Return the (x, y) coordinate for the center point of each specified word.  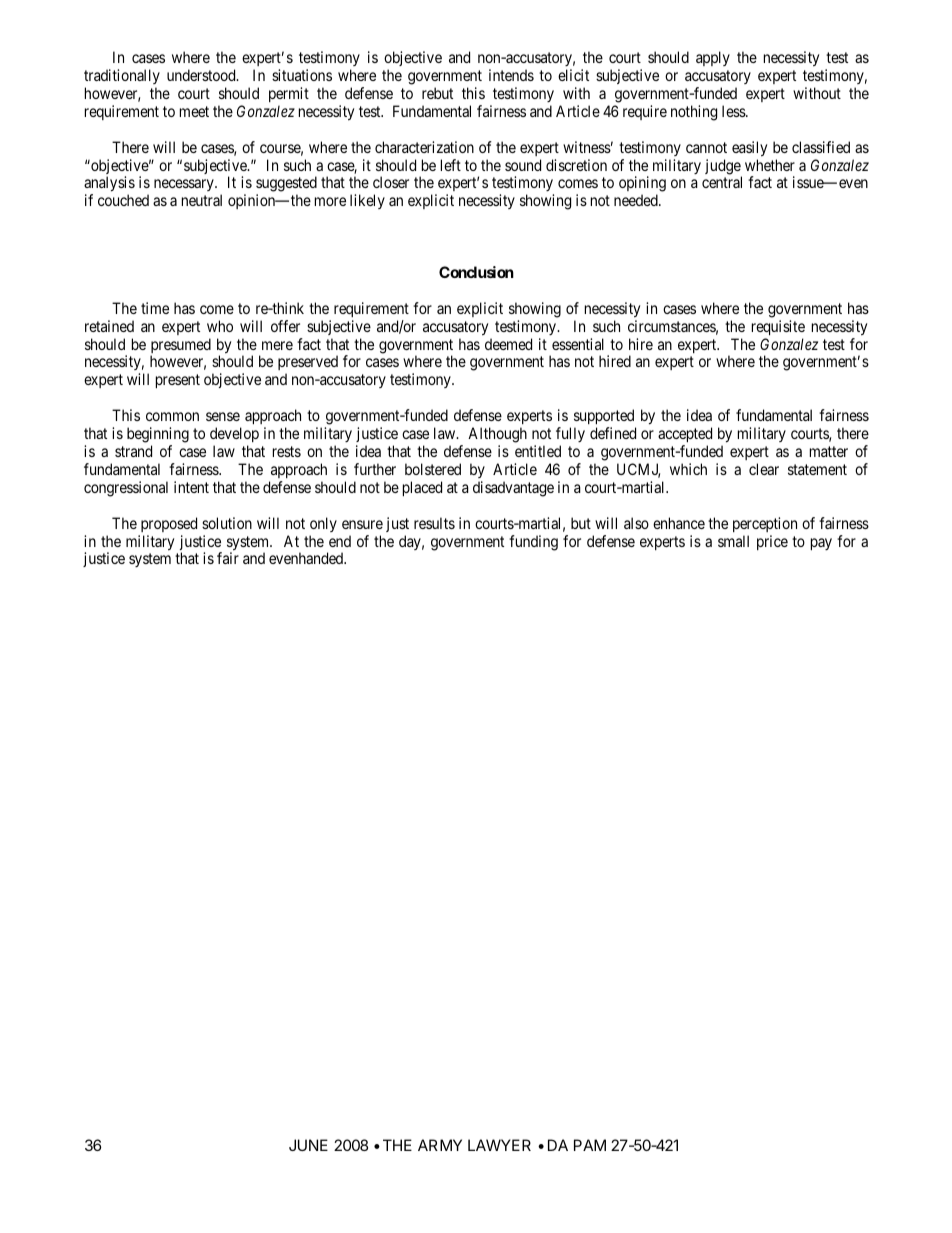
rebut (437, 93)
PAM (590, 1145)
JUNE (308, 1145)
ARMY (440, 1145)
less (734, 111)
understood (202, 75)
